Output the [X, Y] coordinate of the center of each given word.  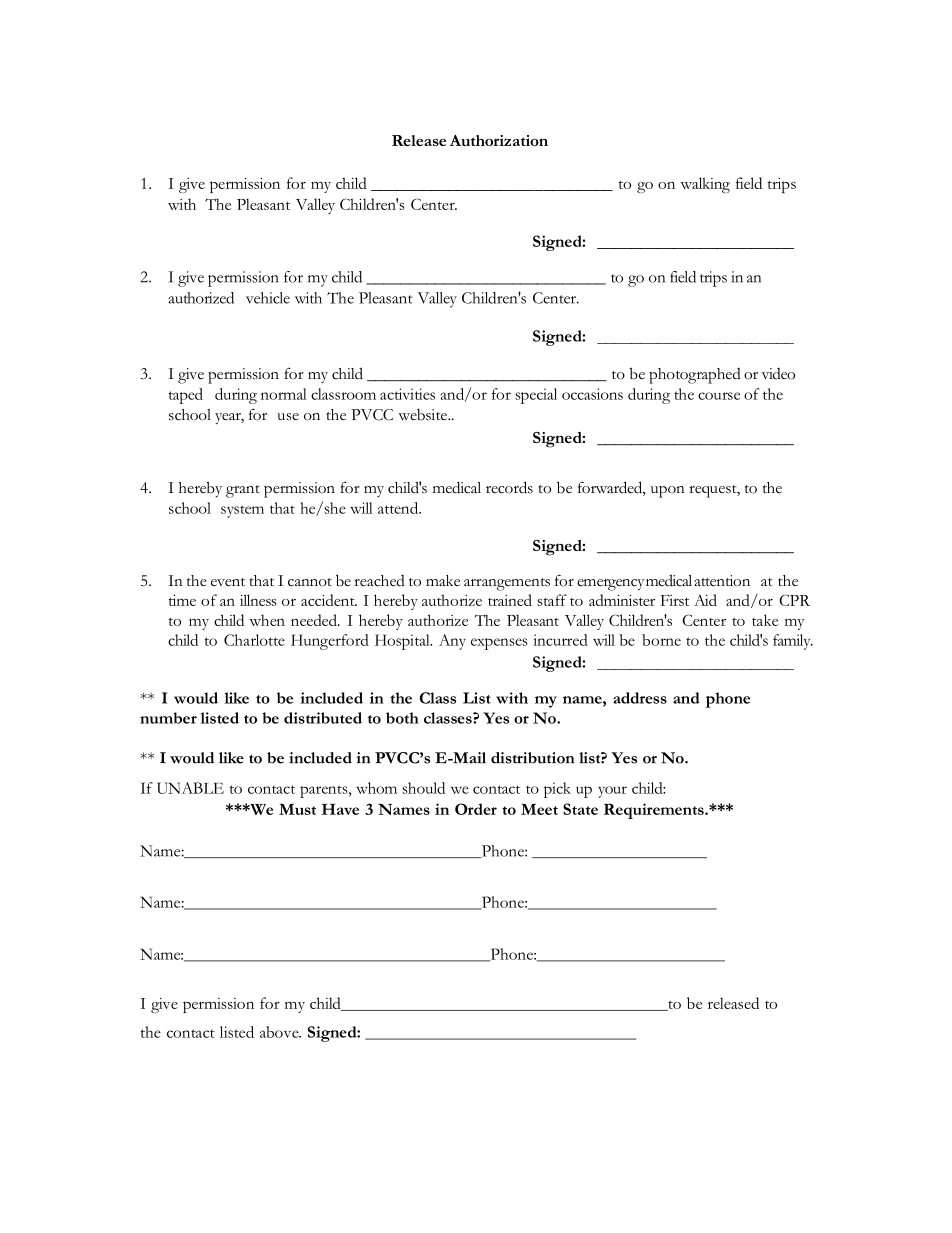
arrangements [507, 584]
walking [705, 185]
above [280, 1032]
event [228, 582]
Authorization [498, 140]
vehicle [268, 298]
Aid [705, 600]
